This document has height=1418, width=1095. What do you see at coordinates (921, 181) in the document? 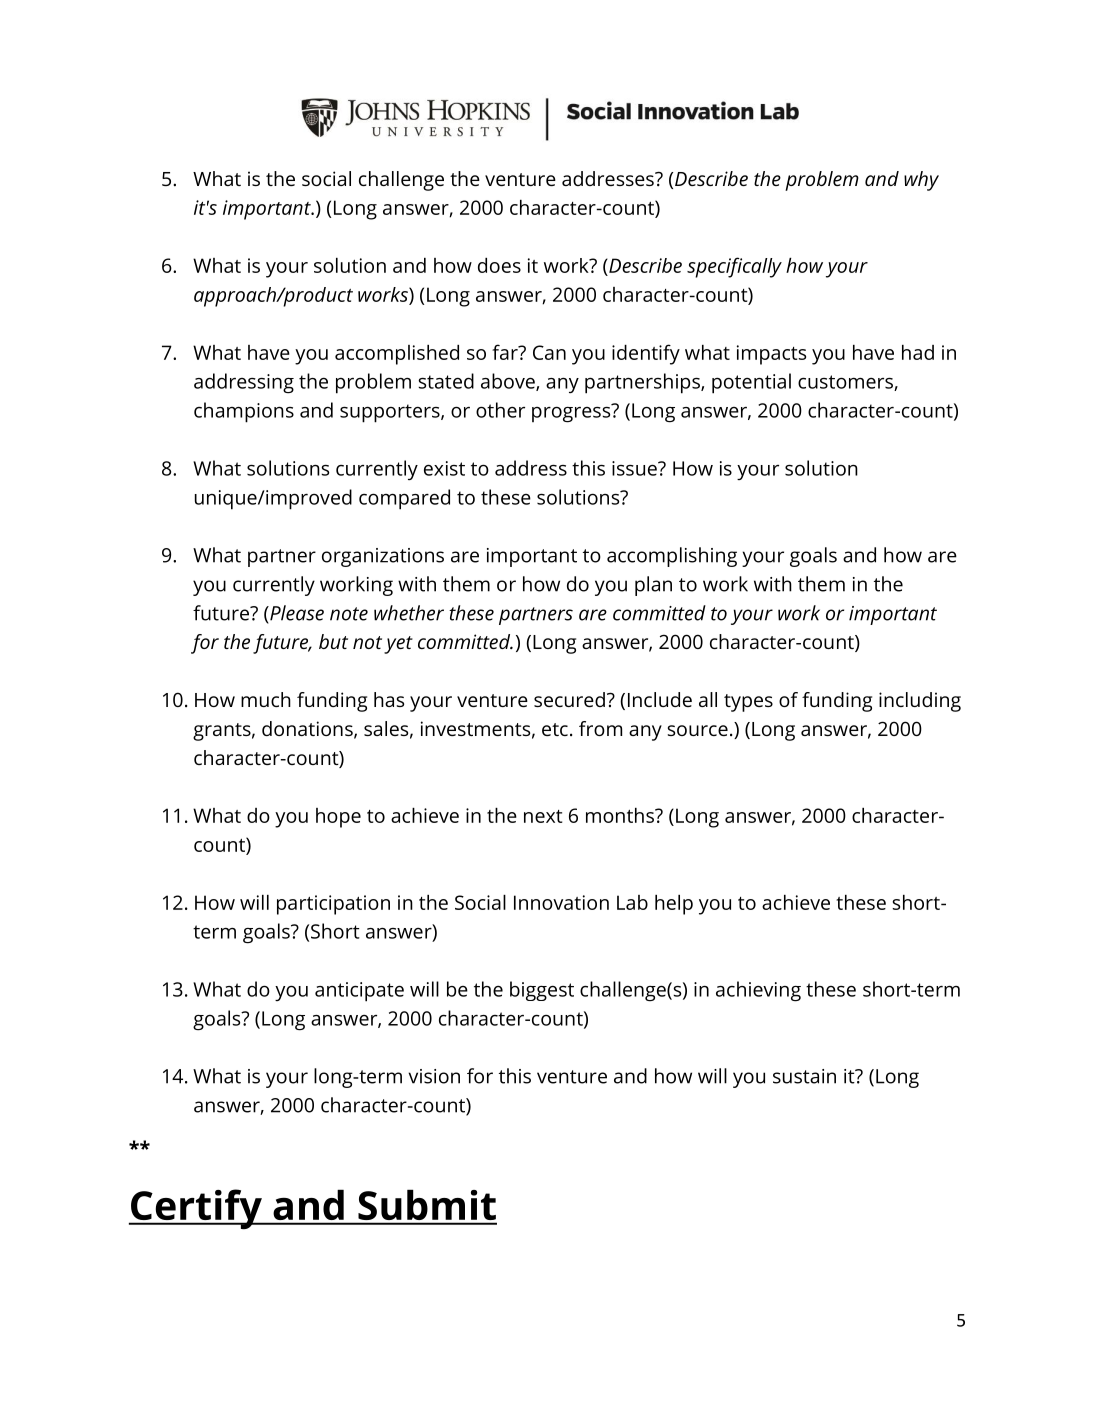
I see `why` at bounding box center [921, 181].
